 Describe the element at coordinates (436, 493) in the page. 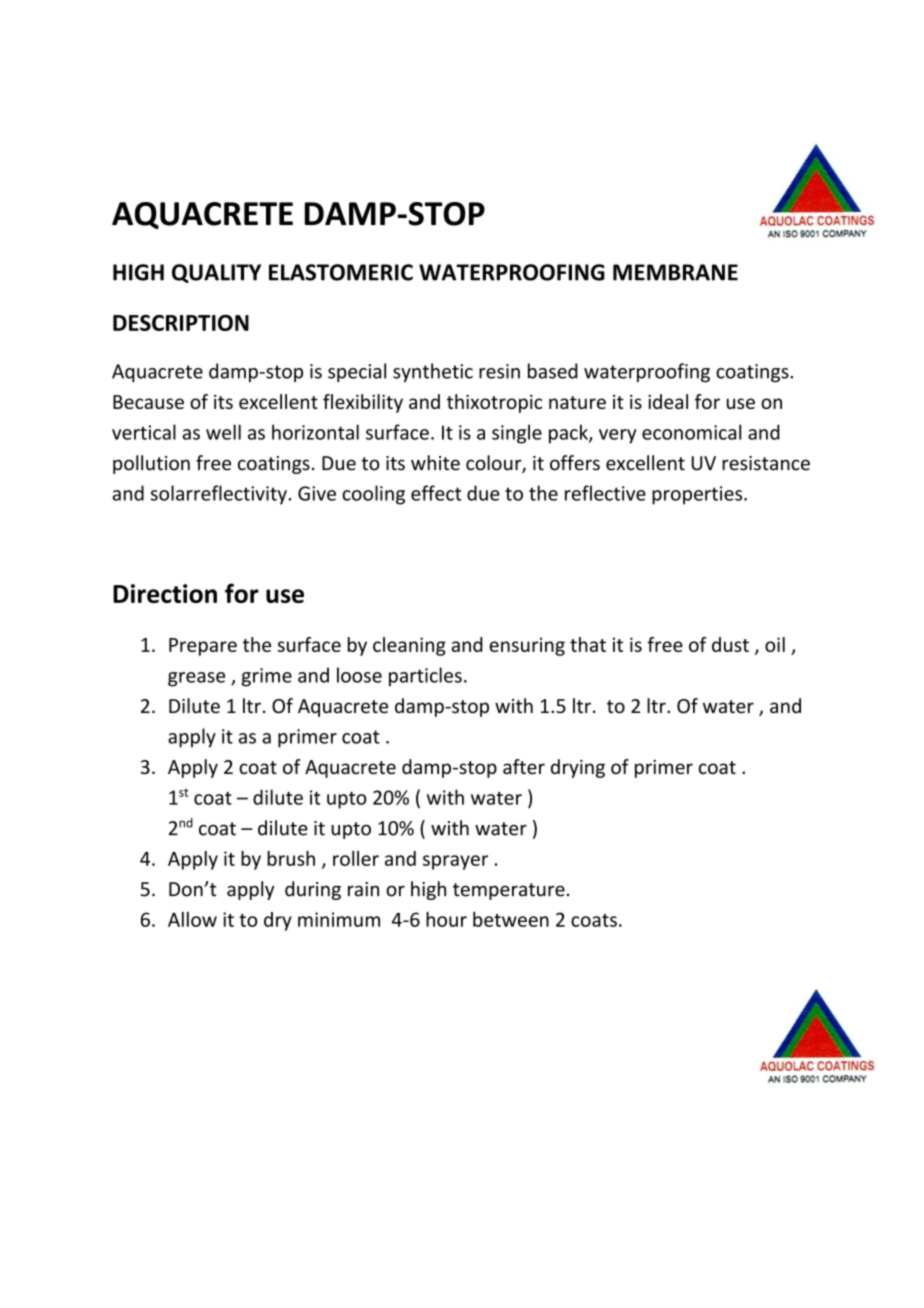

I see `effect` at that location.
